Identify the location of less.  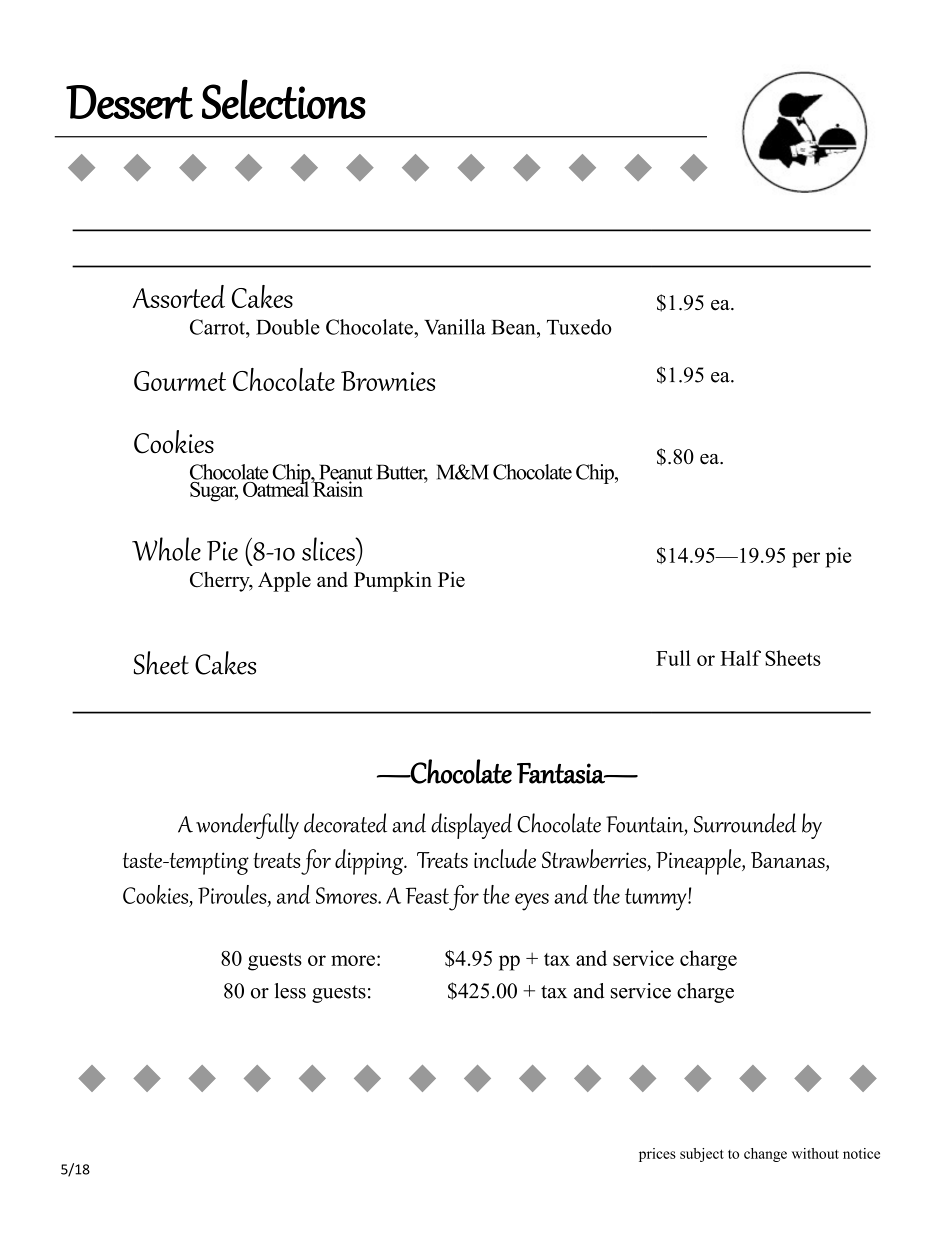
(290, 991).
